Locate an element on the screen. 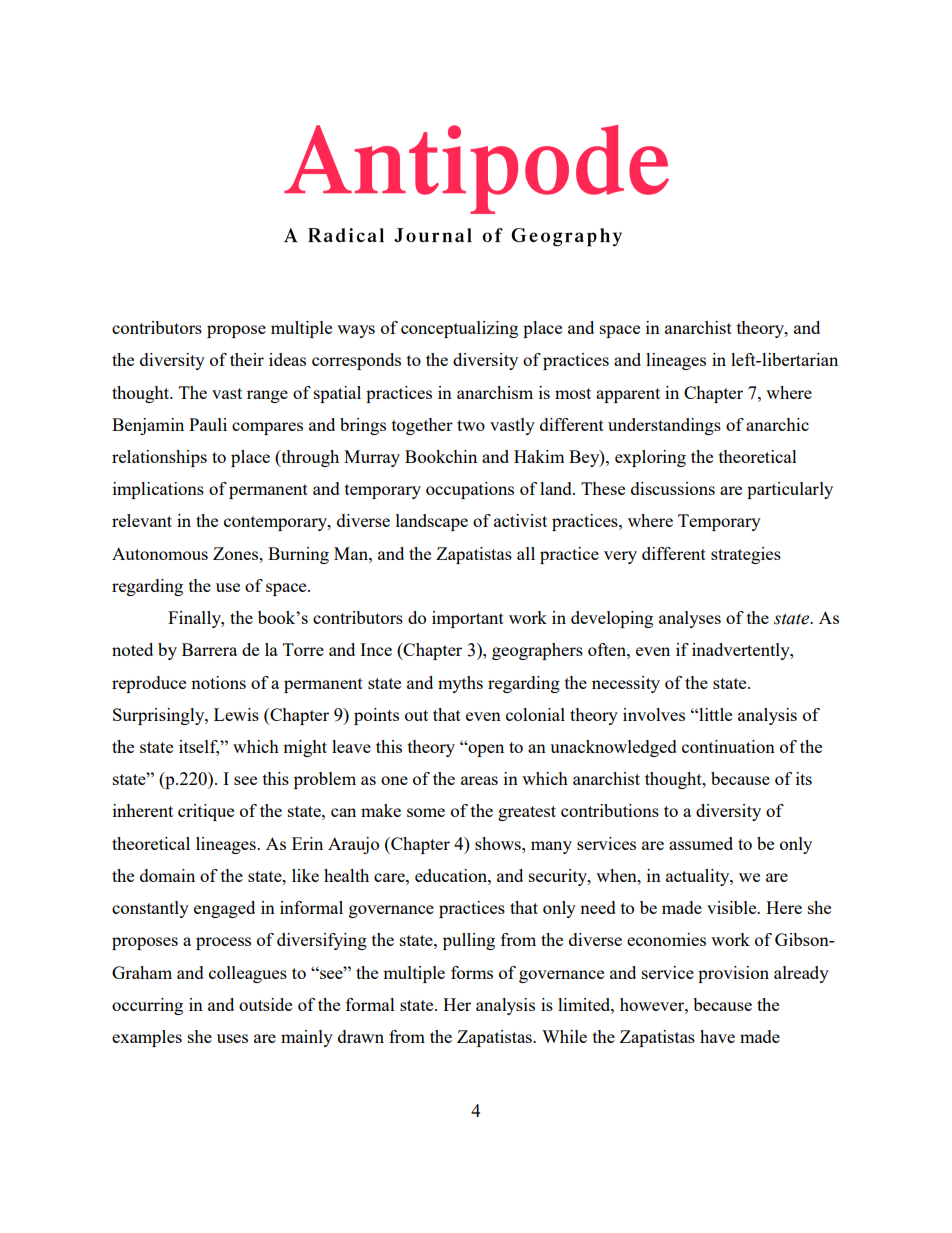  their is located at coordinates (247, 359).
